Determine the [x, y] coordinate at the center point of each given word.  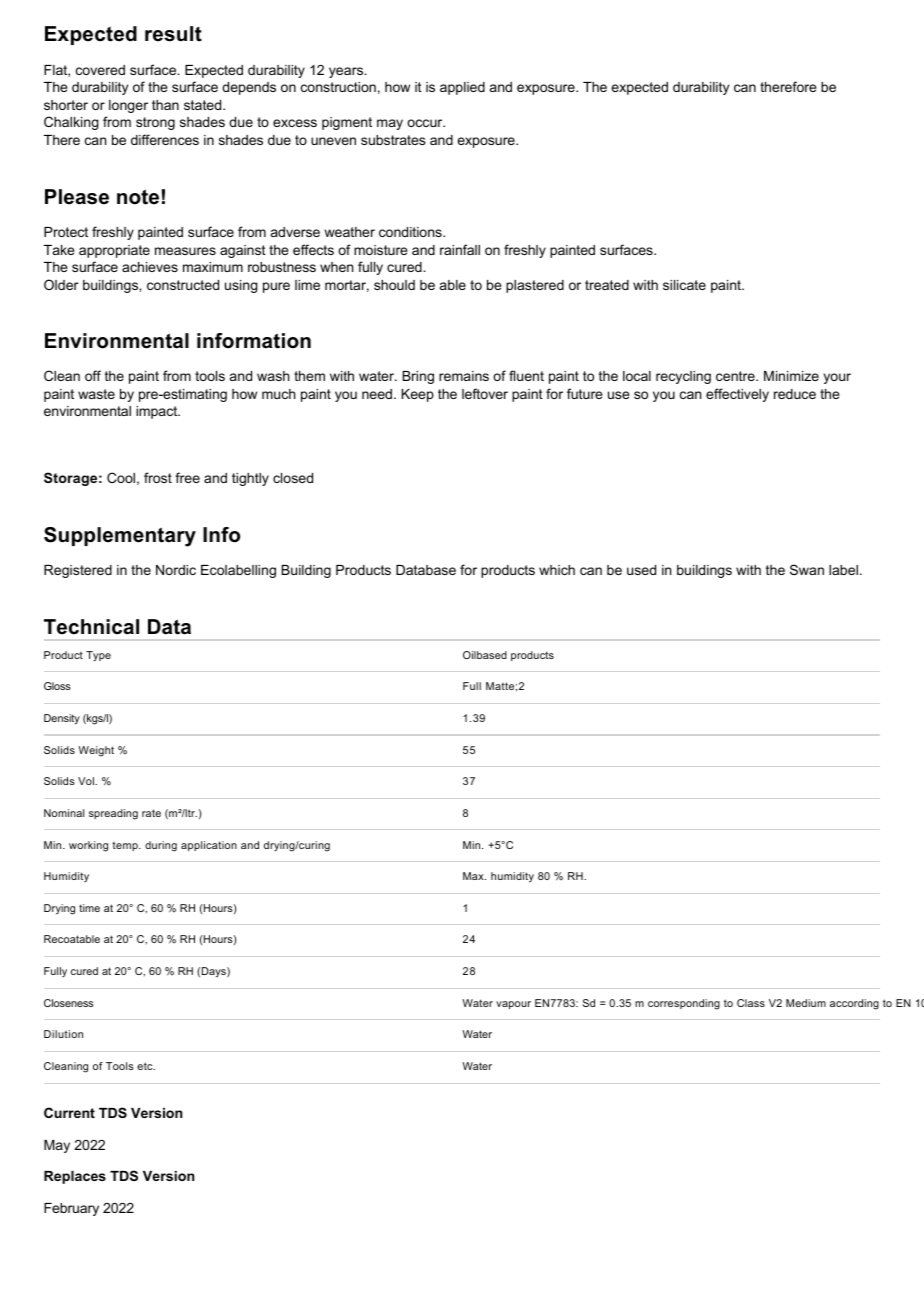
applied [462, 88]
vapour [513, 1005]
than [165, 105]
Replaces [75, 1177]
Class [751, 1003]
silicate [684, 285]
